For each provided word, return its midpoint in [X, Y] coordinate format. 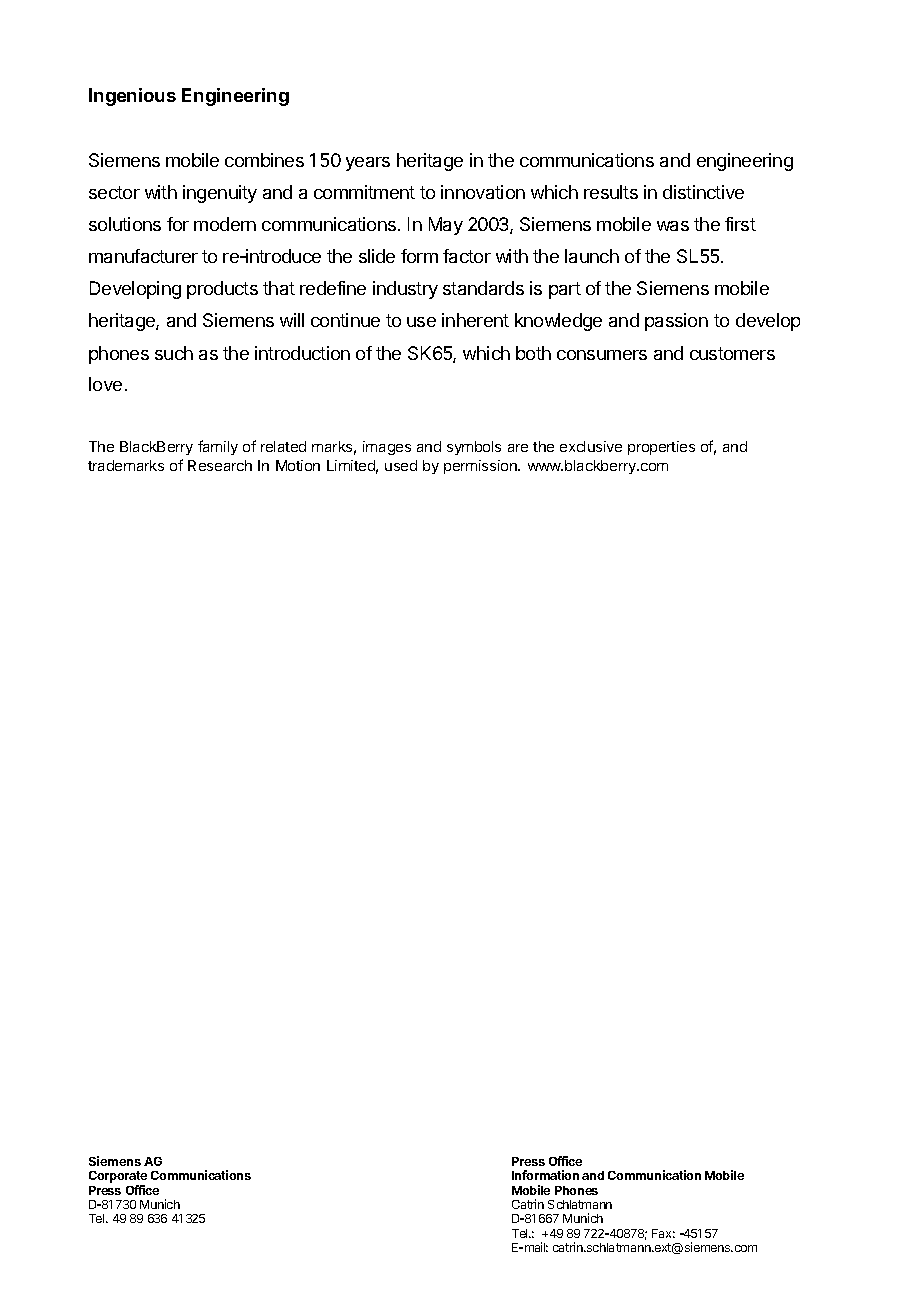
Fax [663, 1233]
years [368, 164]
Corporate [118, 1177]
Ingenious [132, 97]
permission [481, 467]
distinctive [703, 192]
